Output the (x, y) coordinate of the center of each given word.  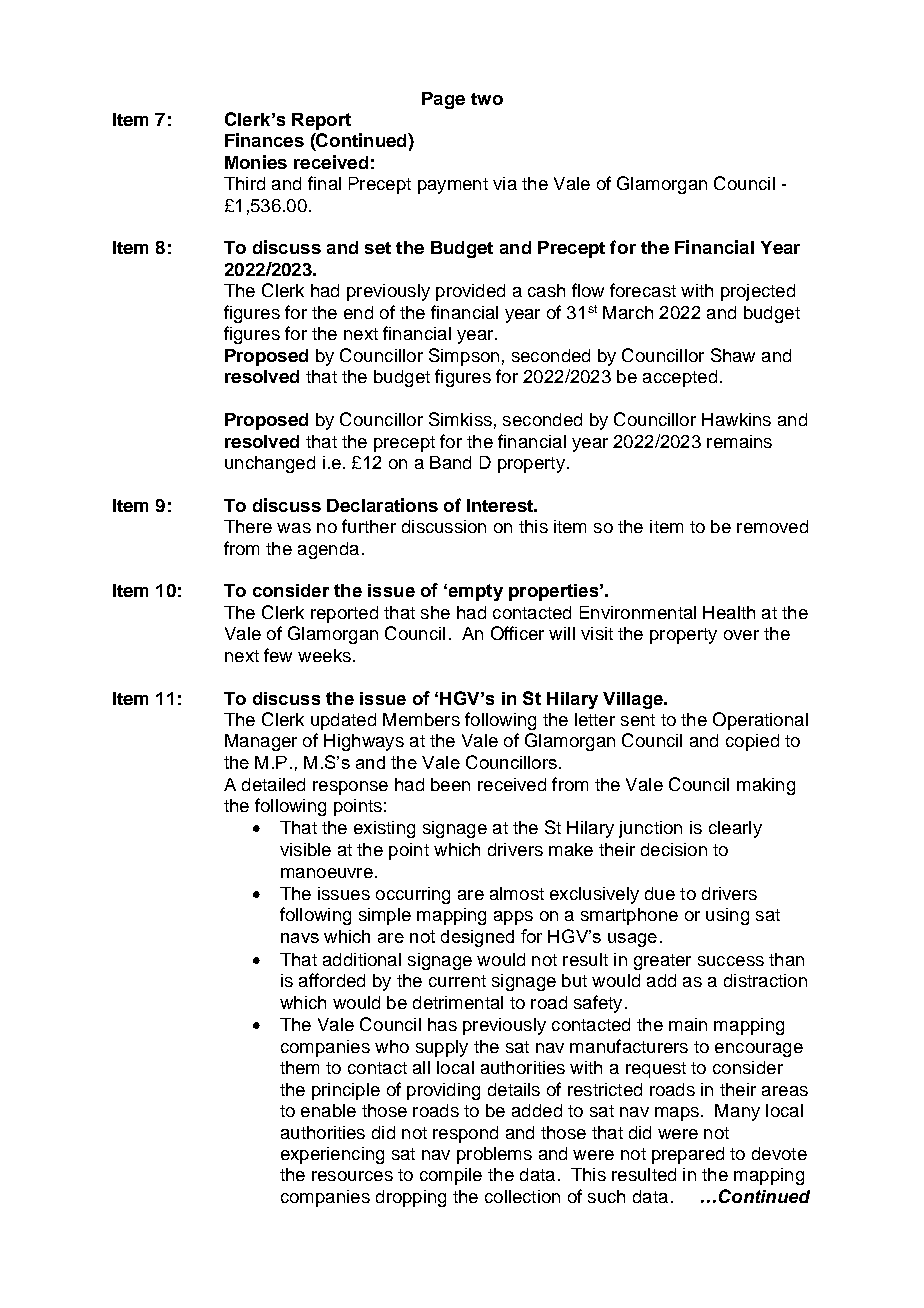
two (487, 99)
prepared (688, 1155)
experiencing (332, 1155)
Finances (264, 140)
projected (758, 292)
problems (494, 1155)
